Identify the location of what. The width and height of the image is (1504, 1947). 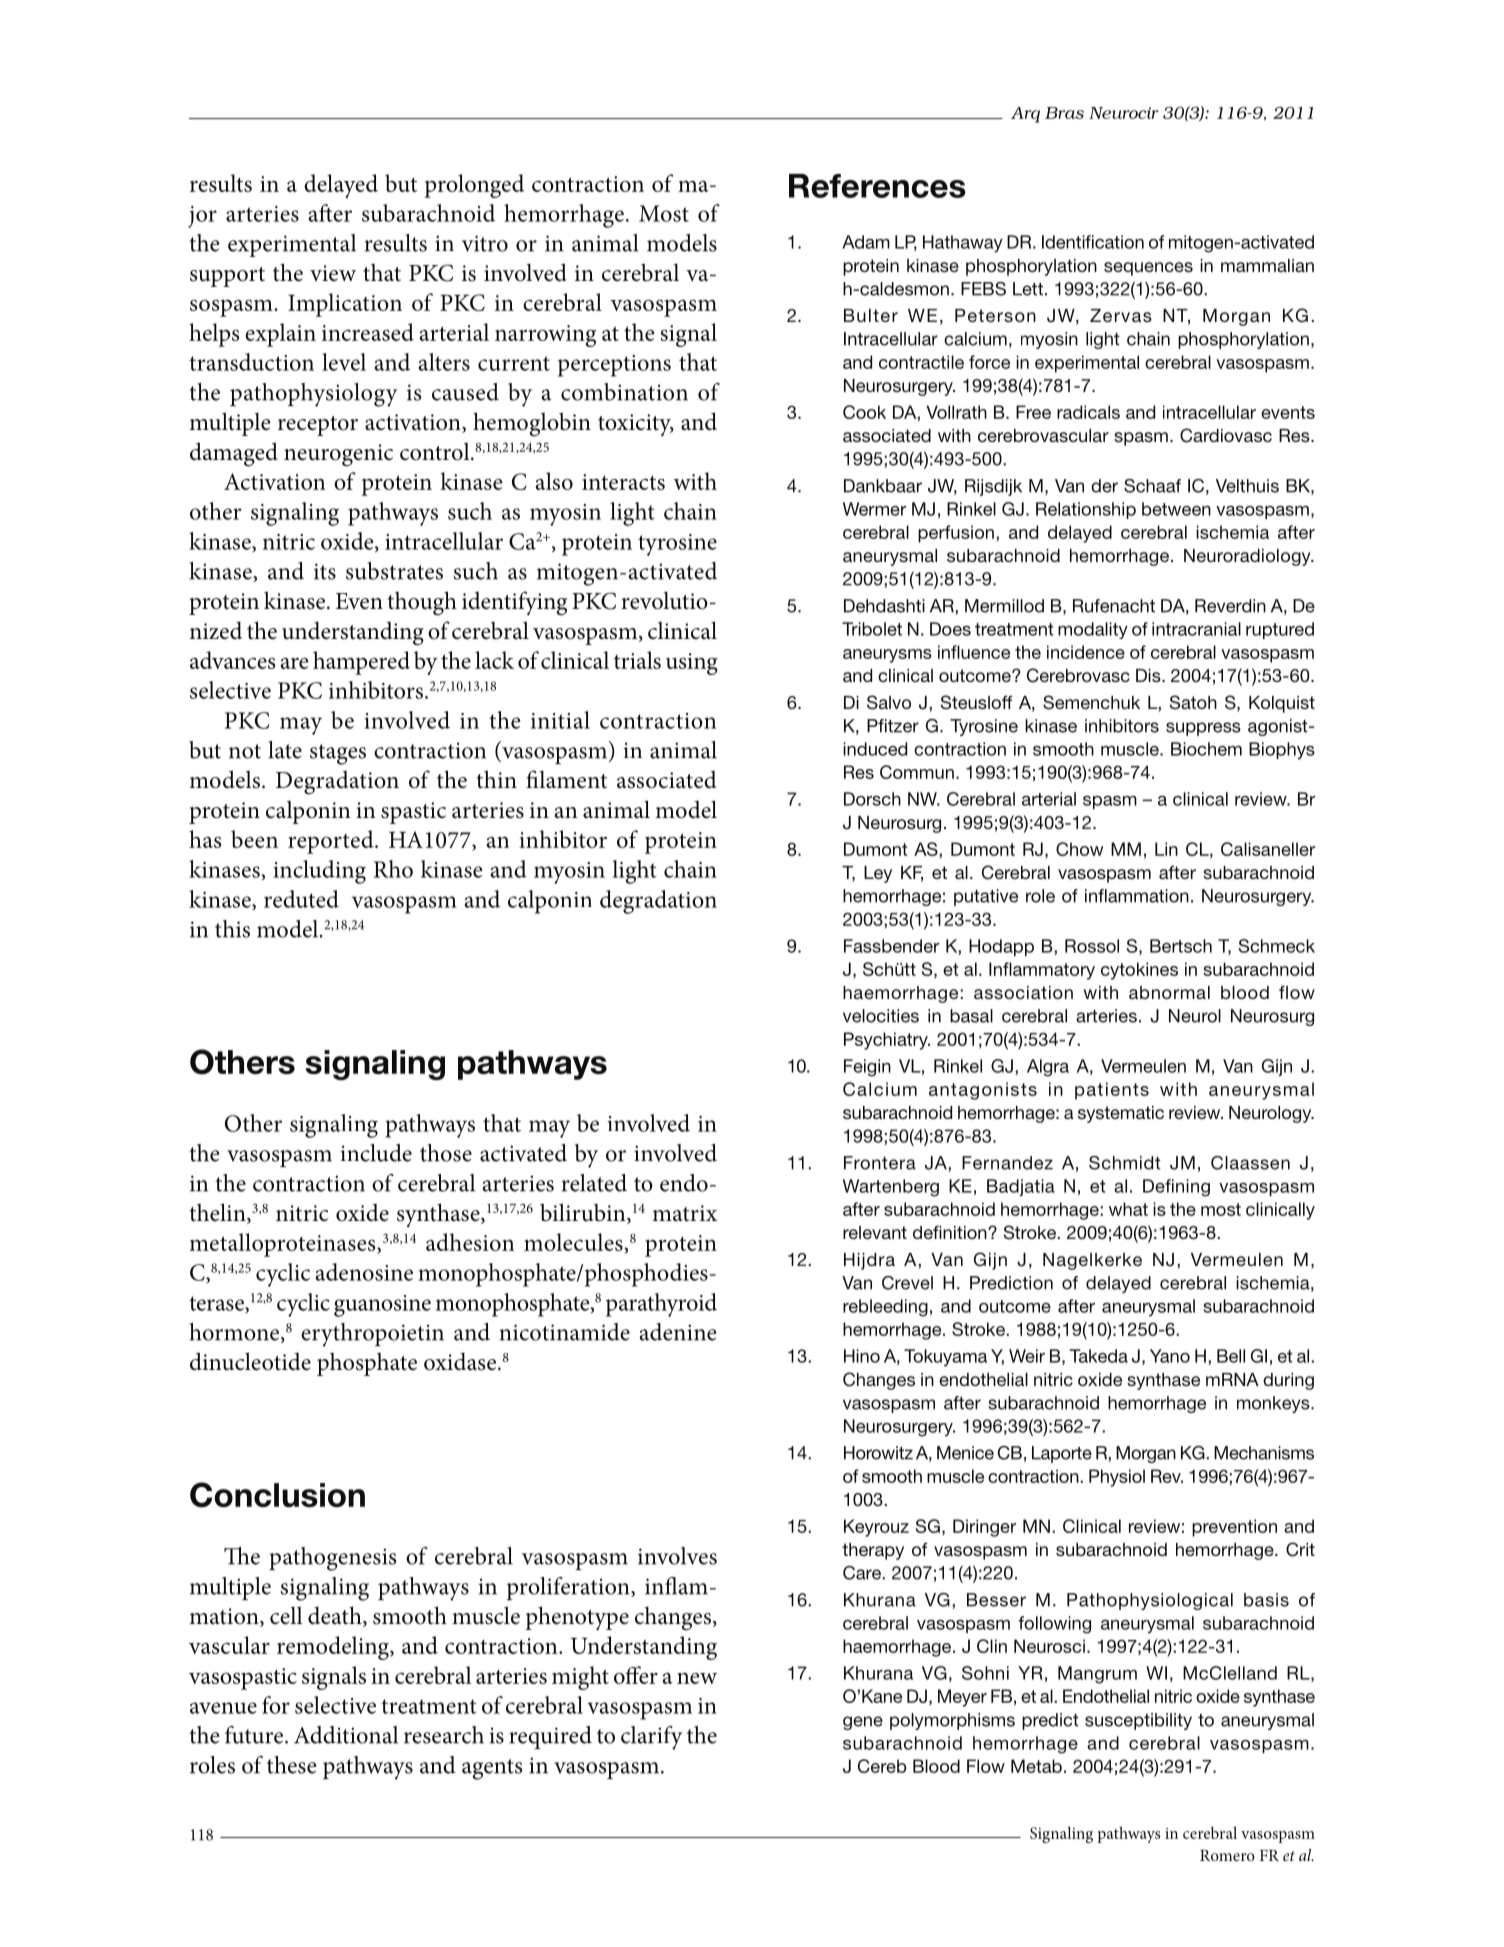
(1128, 1209).
